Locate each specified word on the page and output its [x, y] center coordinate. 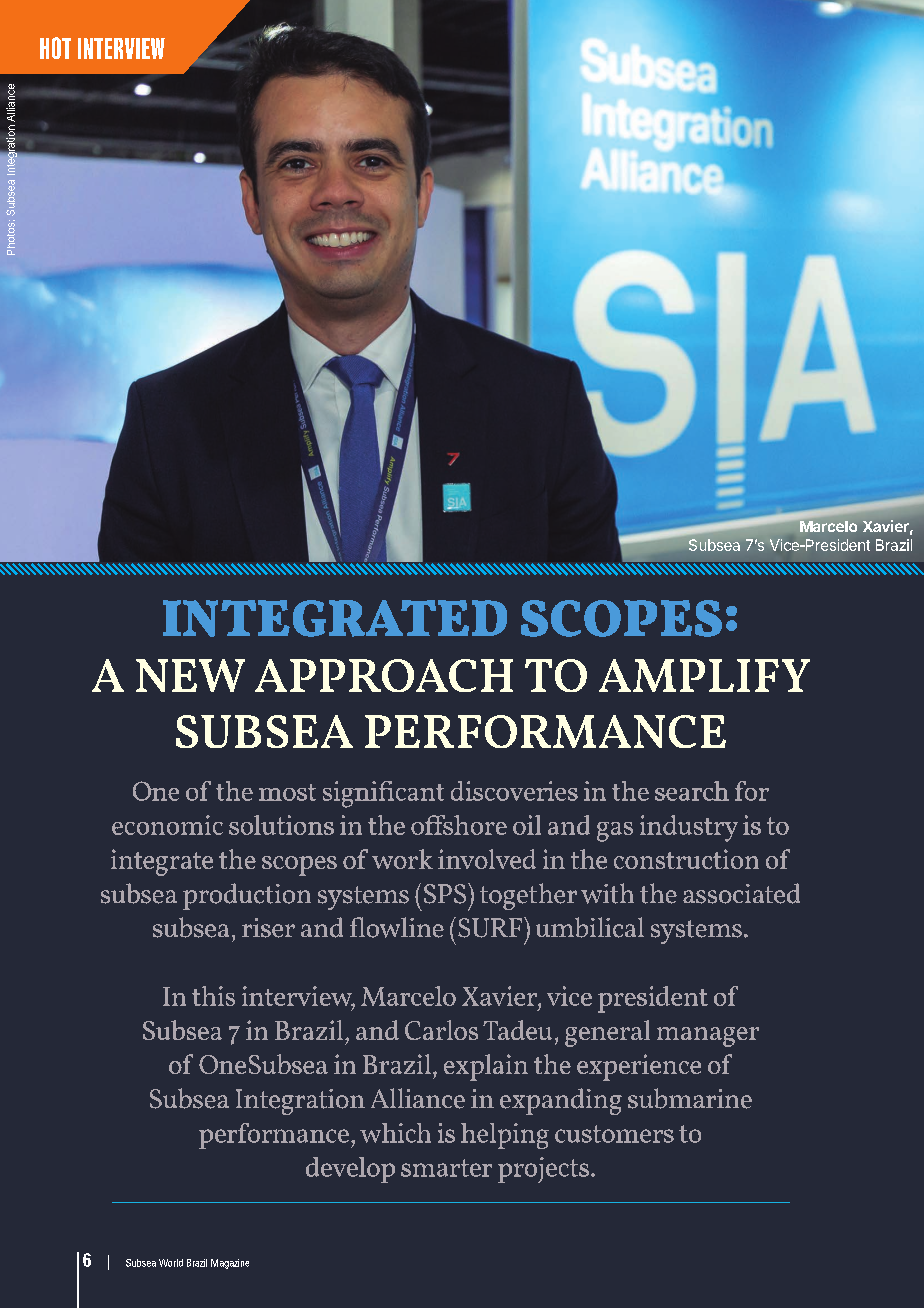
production [247, 896]
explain [486, 1067]
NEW [190, 675]
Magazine [230, 1264]
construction [686, 859]
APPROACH [384, 675]
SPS [446, 893]
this [213, 996]
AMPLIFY [704, 675]
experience [639, 1067]
